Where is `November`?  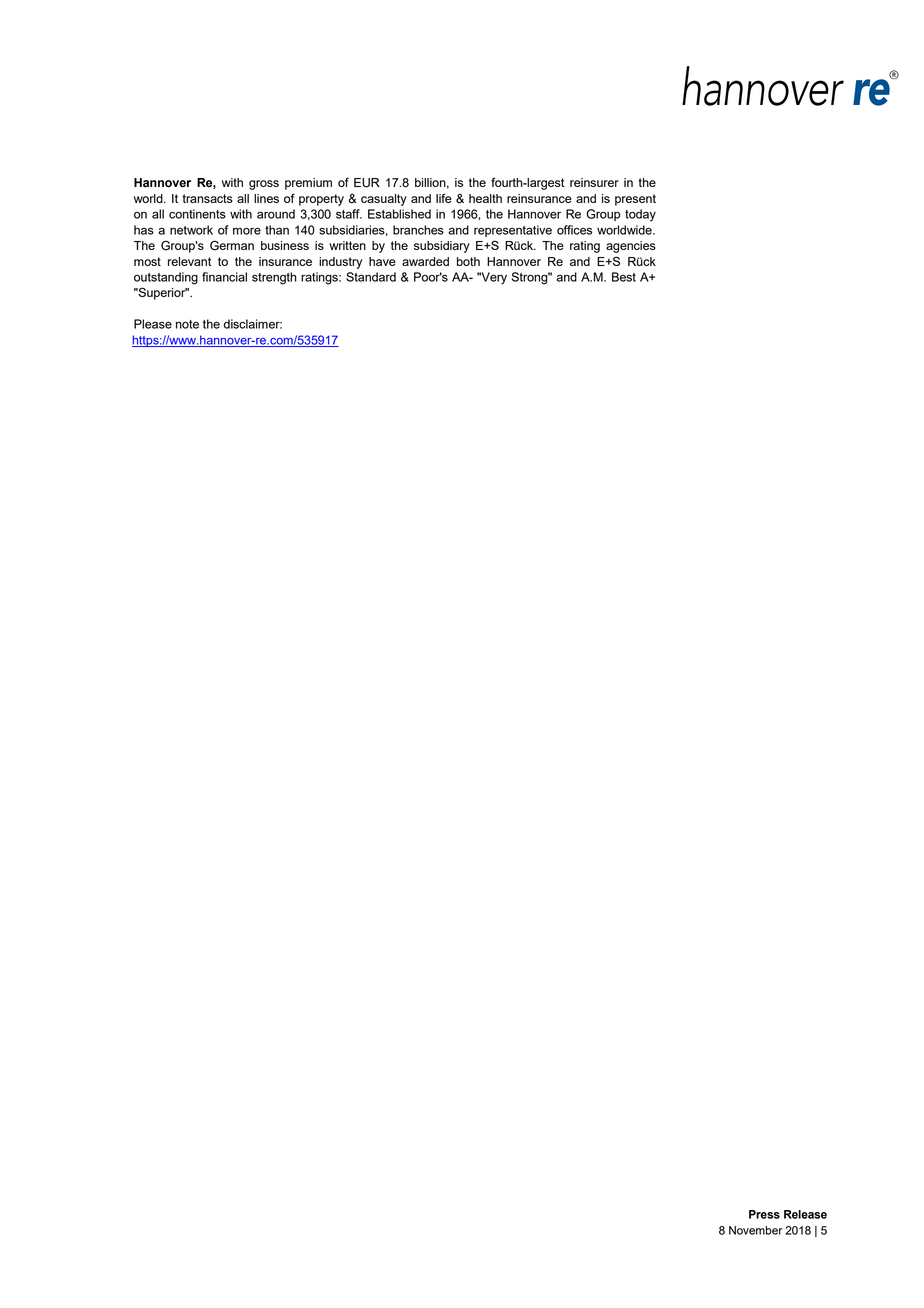 November is located at coordinates (756, 1230).
